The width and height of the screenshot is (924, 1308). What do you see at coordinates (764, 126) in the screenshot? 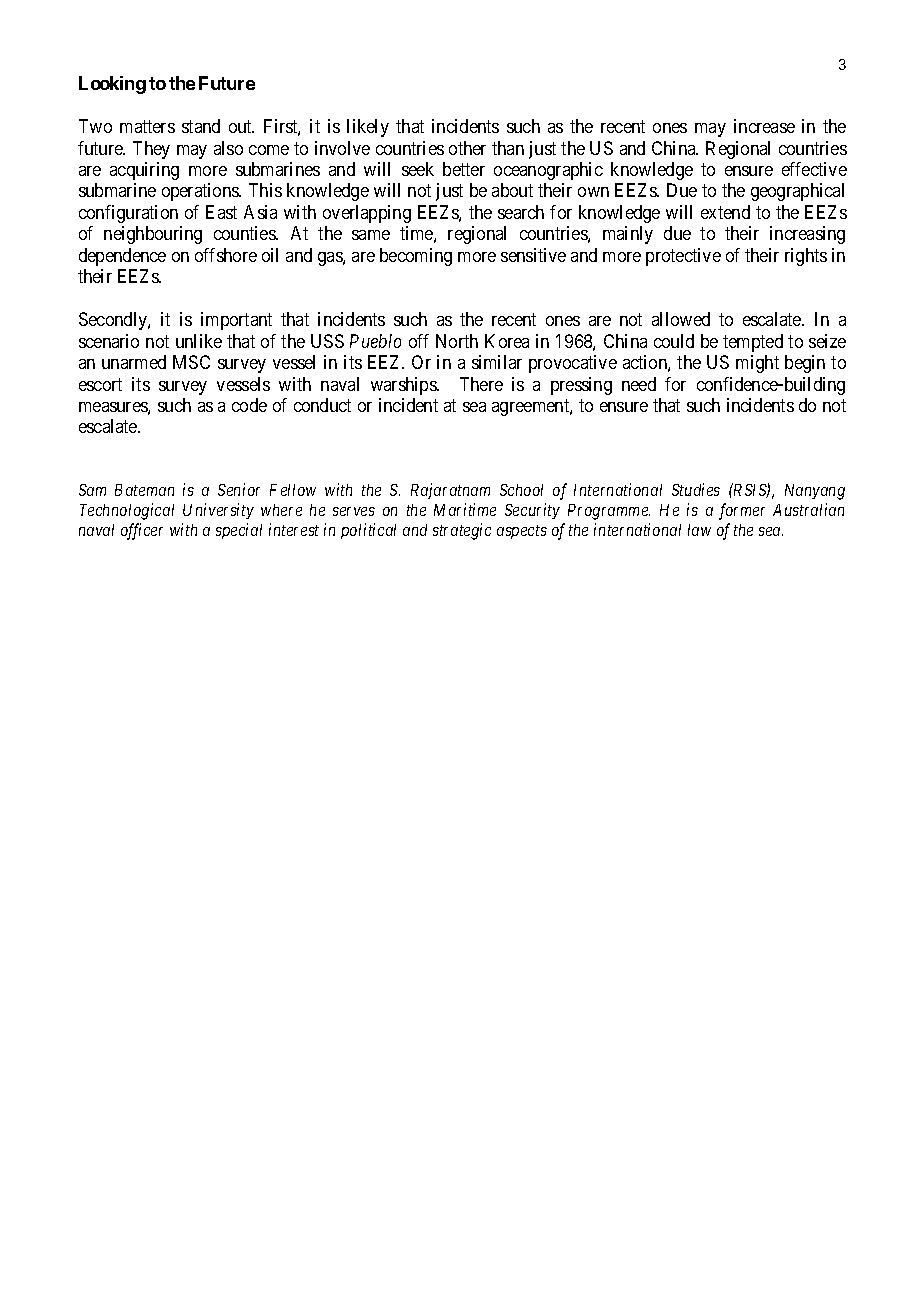
I see `increase` at bounding box center [764, 126].
